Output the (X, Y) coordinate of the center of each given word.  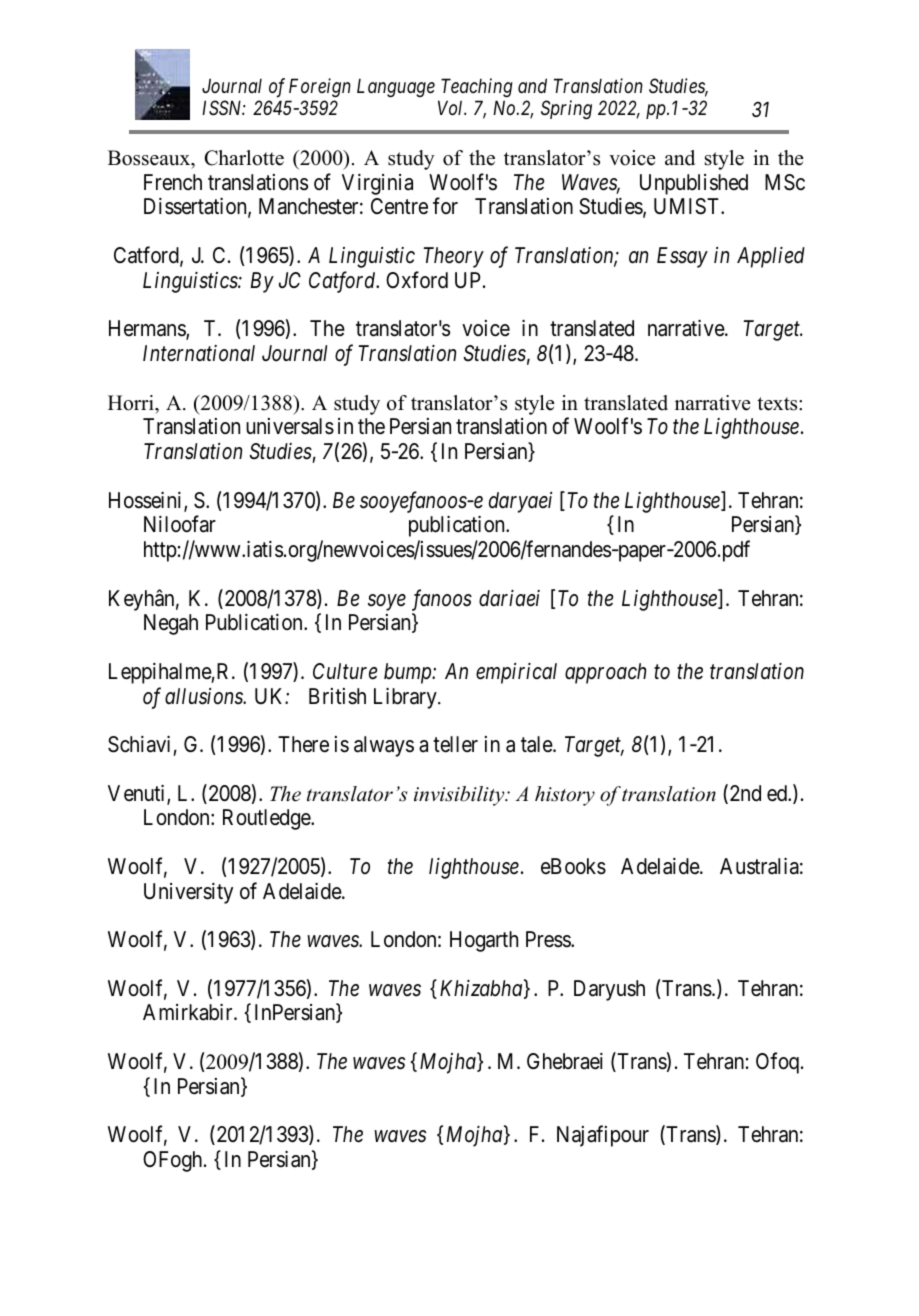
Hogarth (484, 941)
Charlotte (244, 158)
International (199, 353)
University (188, 893)
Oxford (417, 280)
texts (778, 404)
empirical (516, 673)
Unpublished (694, 184)
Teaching (477, 87)
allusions (205, 696)
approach (605, 673)
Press (549, 939)
